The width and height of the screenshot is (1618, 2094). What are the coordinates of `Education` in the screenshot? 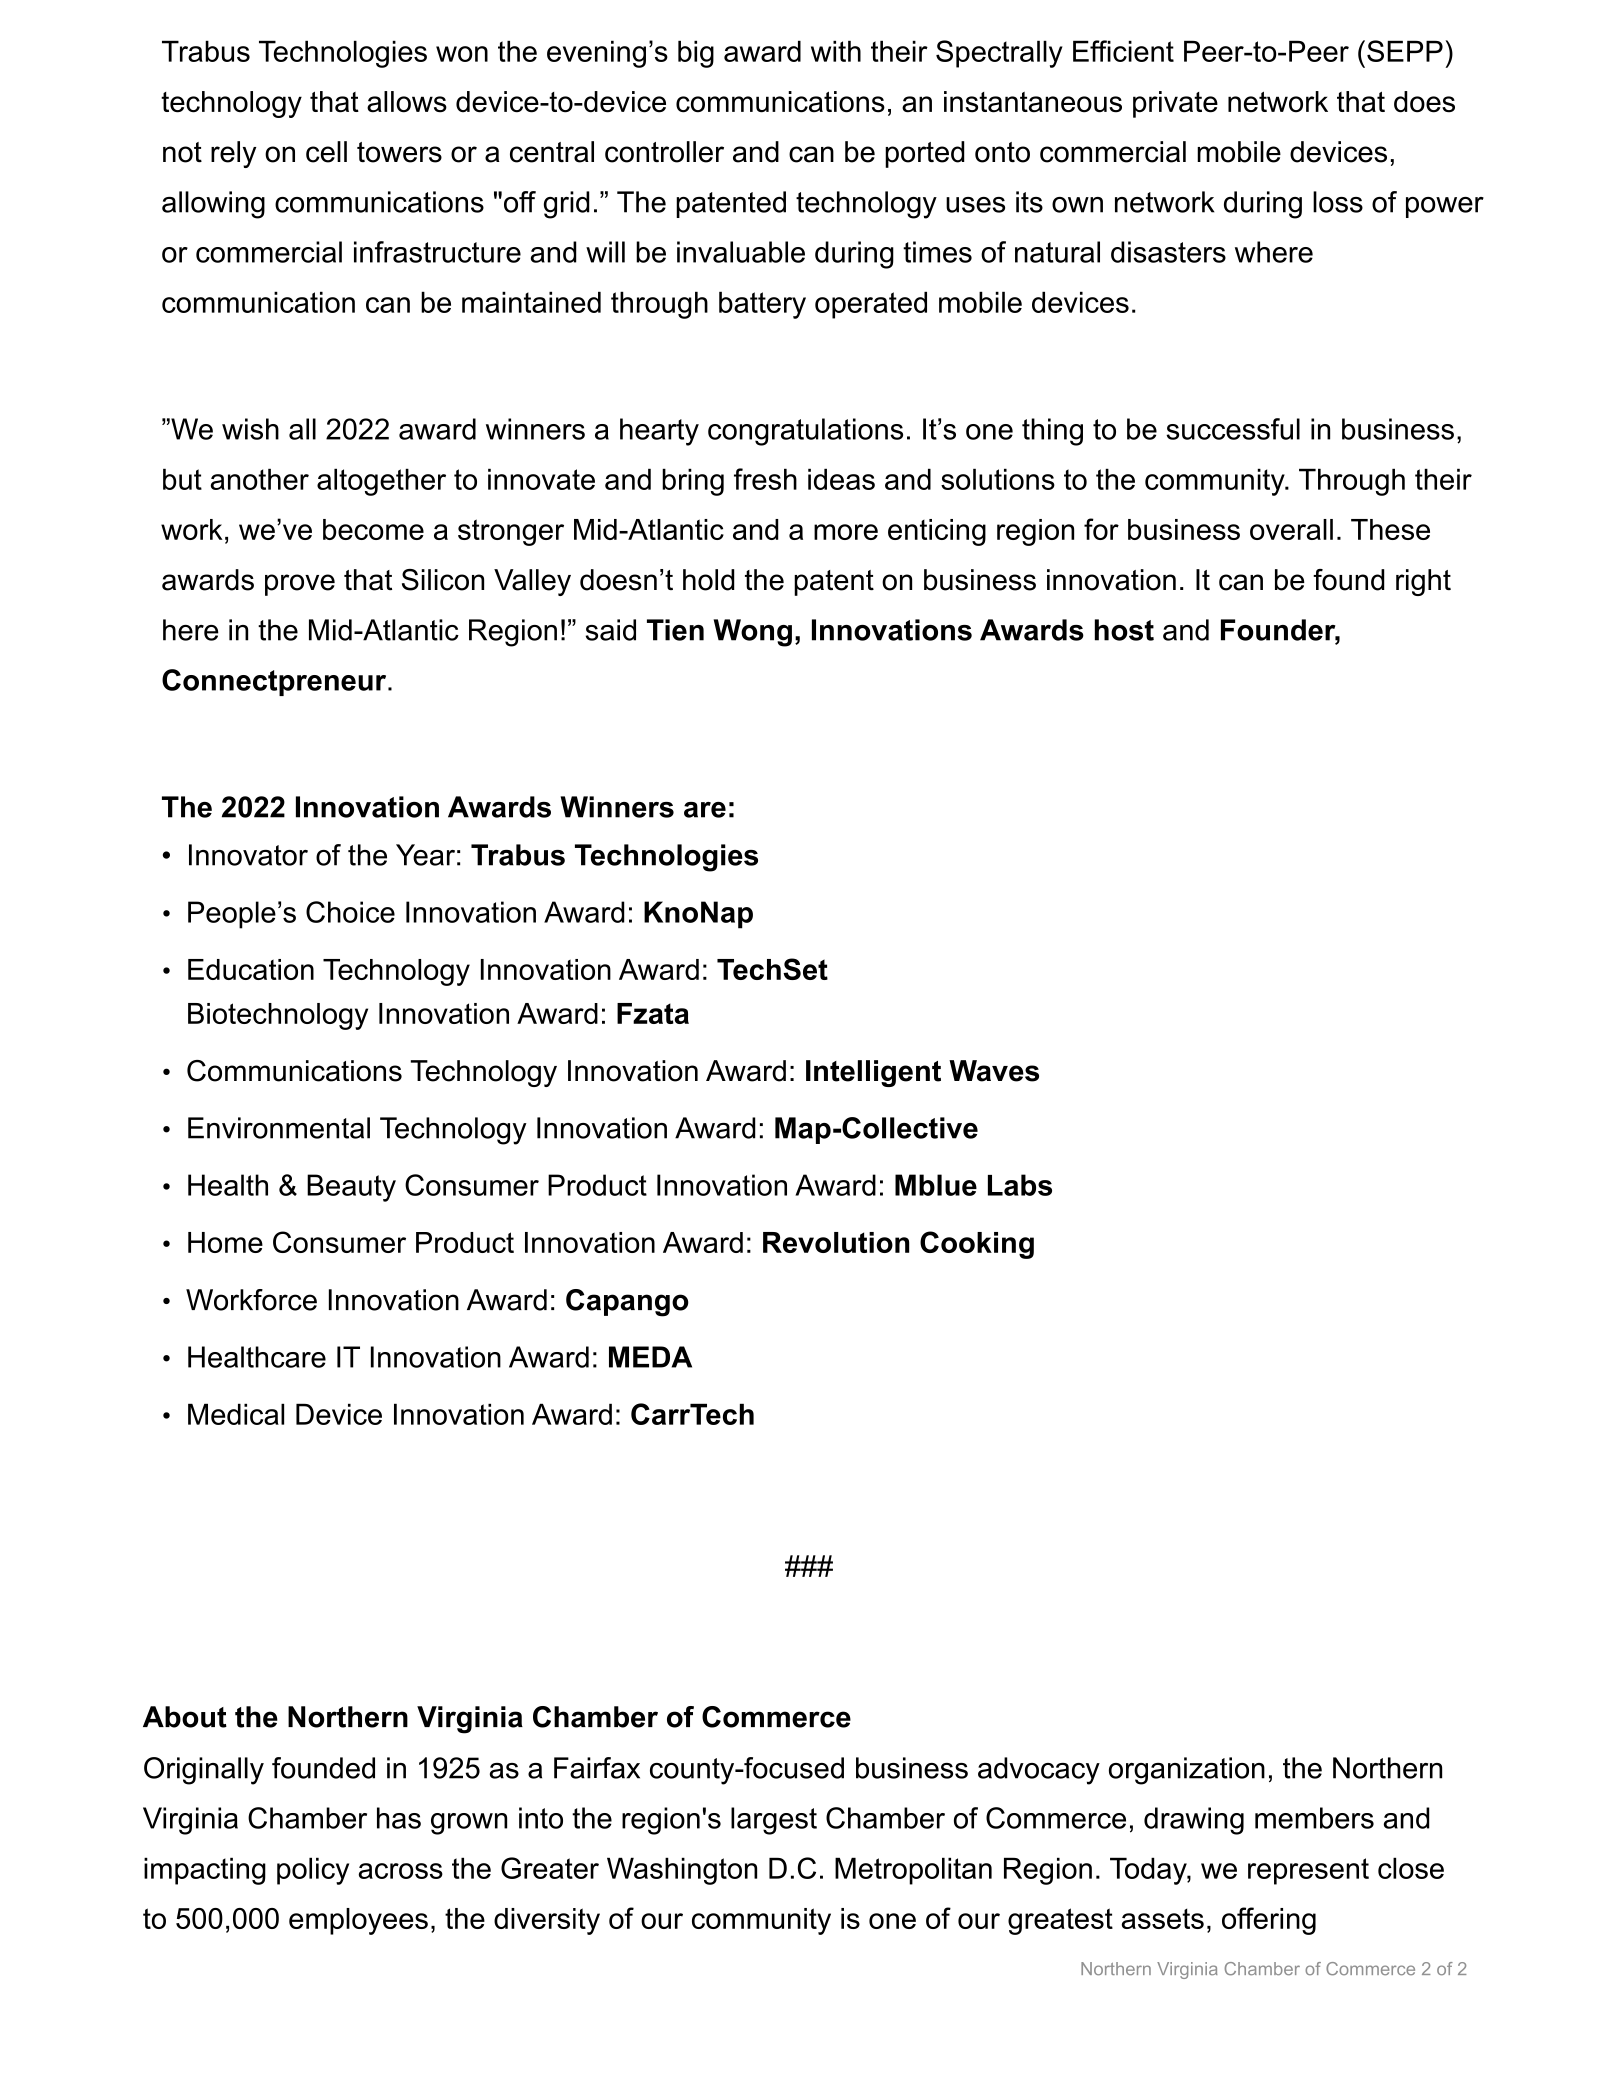 It's located at (251, 969).
